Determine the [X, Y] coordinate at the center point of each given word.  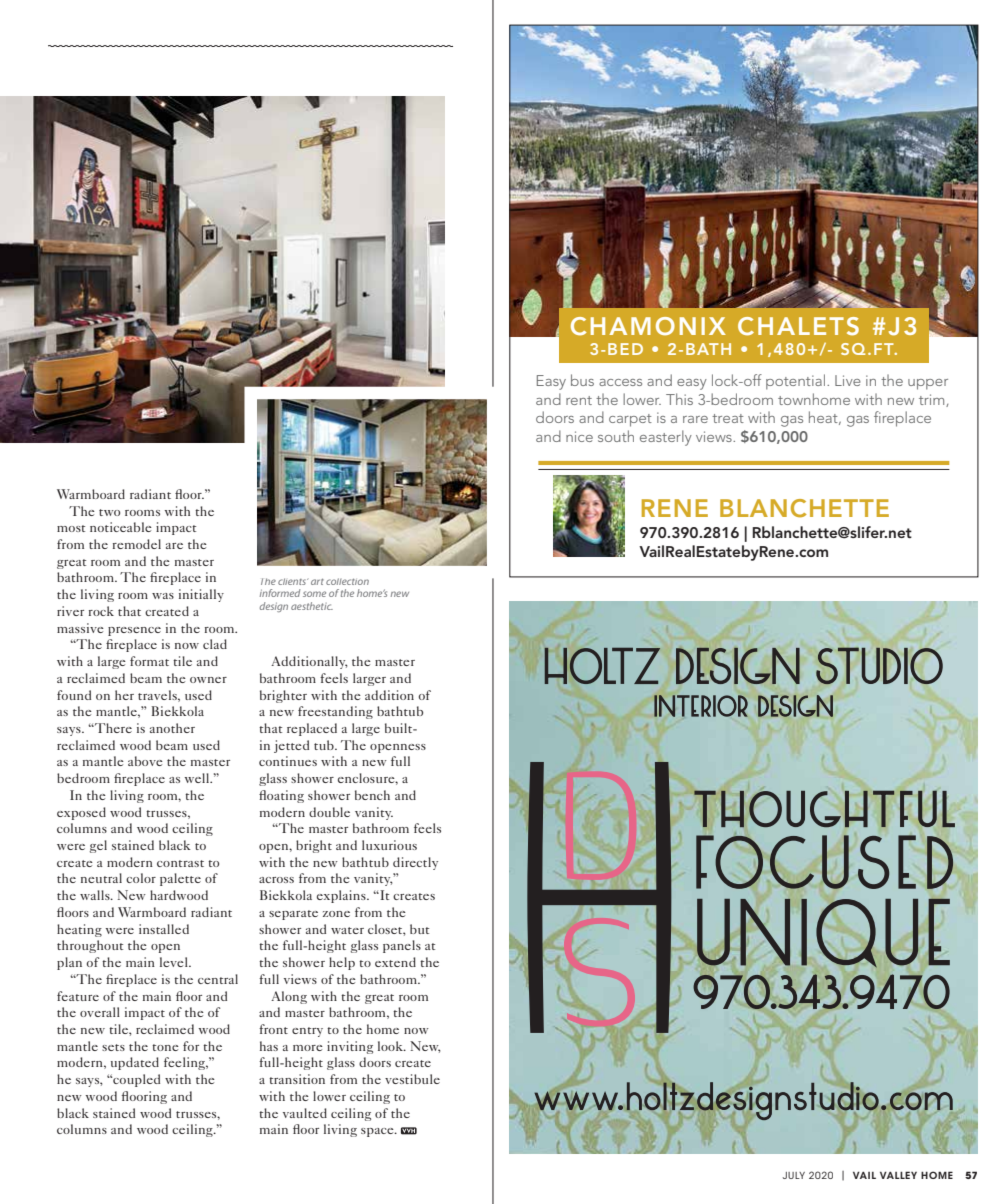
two [109, 512]
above [145, 761]
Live [848, 380]
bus [582, 380]
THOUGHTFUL [824, 809]
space [378, 1132]
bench [372, 795]
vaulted [305, 1113]
